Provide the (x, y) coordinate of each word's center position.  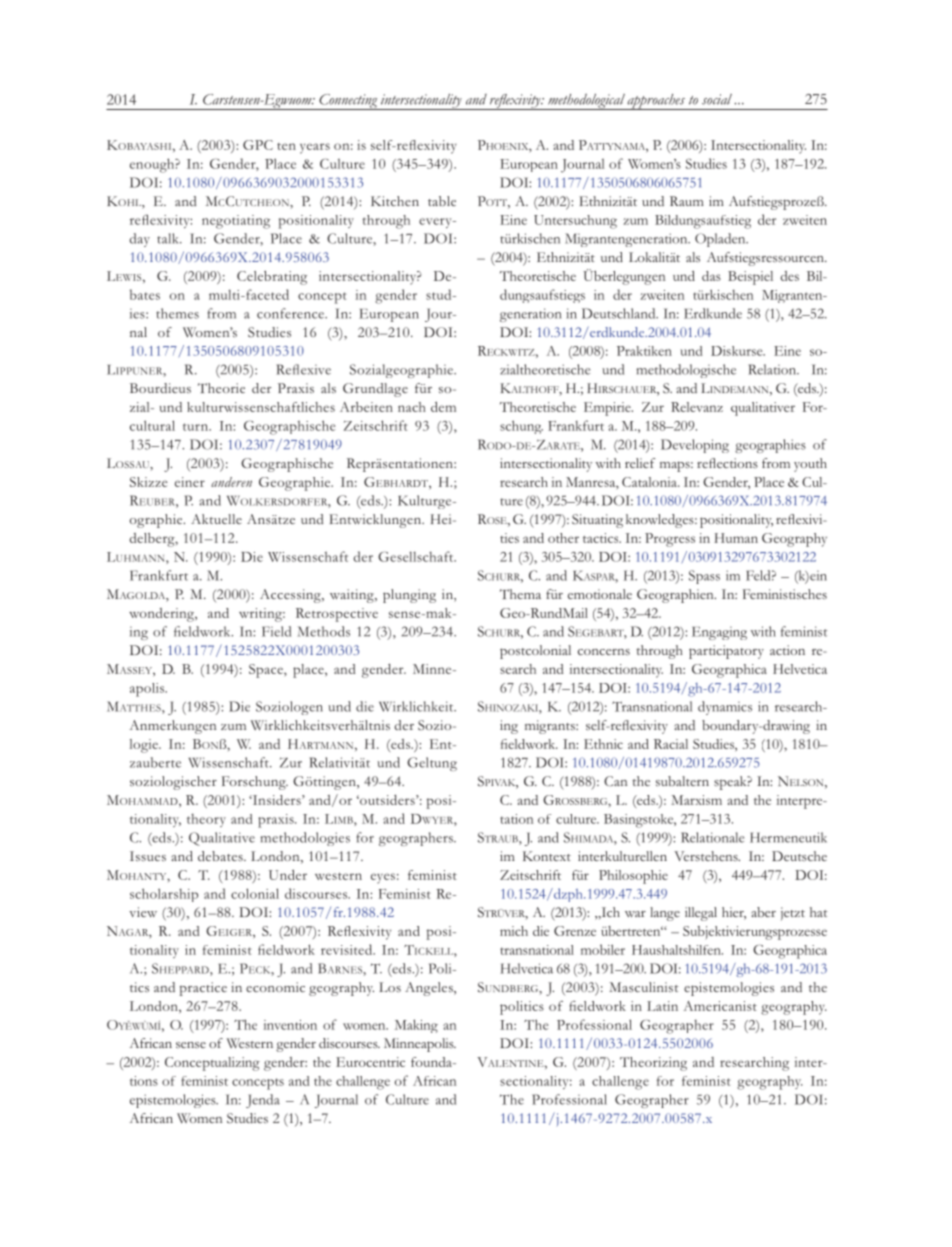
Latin (662, 1006)
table (442, 201)
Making (416, 1026)
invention (290, 1025)
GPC (258, 145)
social (717, 99)
